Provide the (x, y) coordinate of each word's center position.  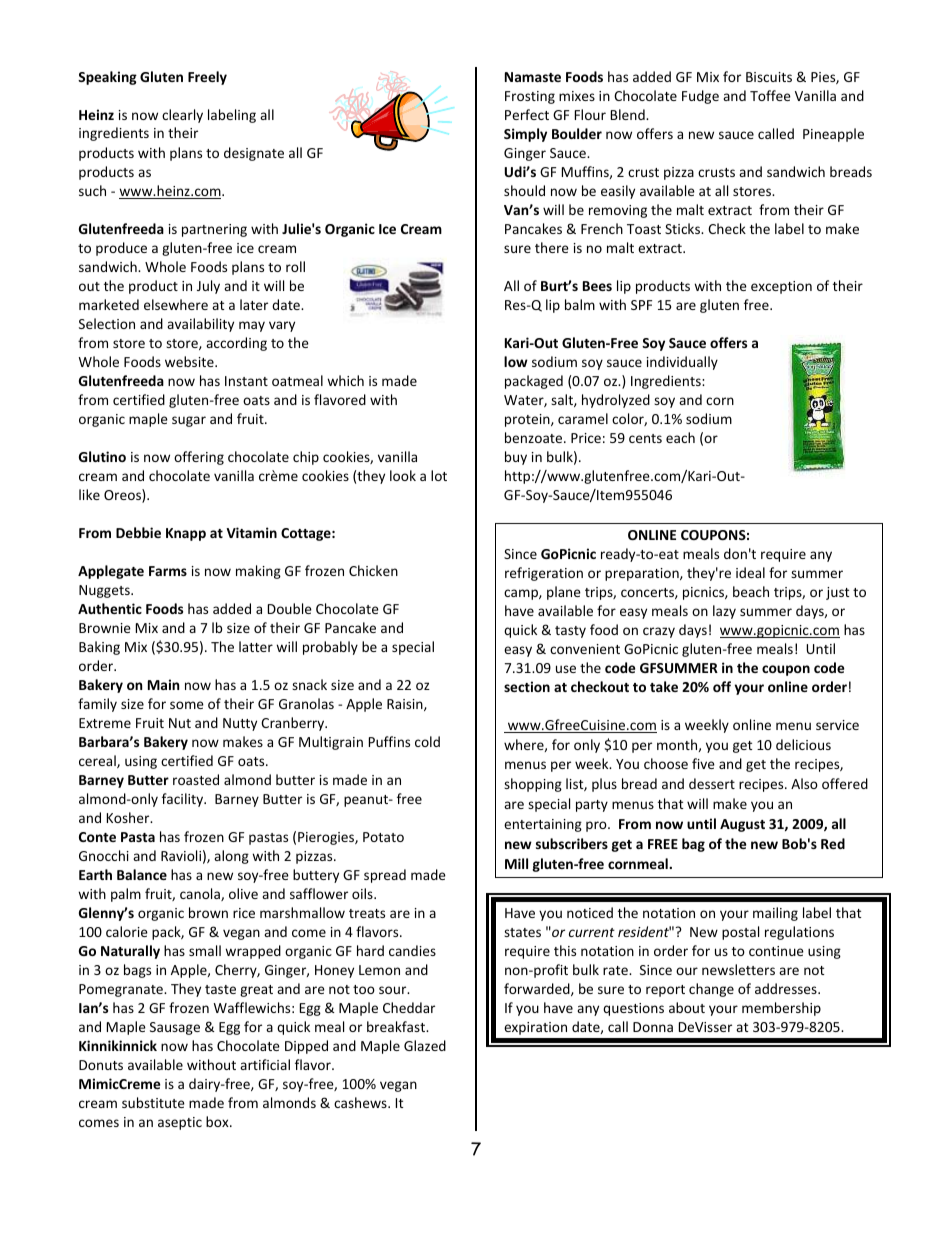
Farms (168, 571)
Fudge (700, 97)
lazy (724, 612)
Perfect (527, 114)
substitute (153, 1102)
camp (522, 594)
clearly (182, 116)
